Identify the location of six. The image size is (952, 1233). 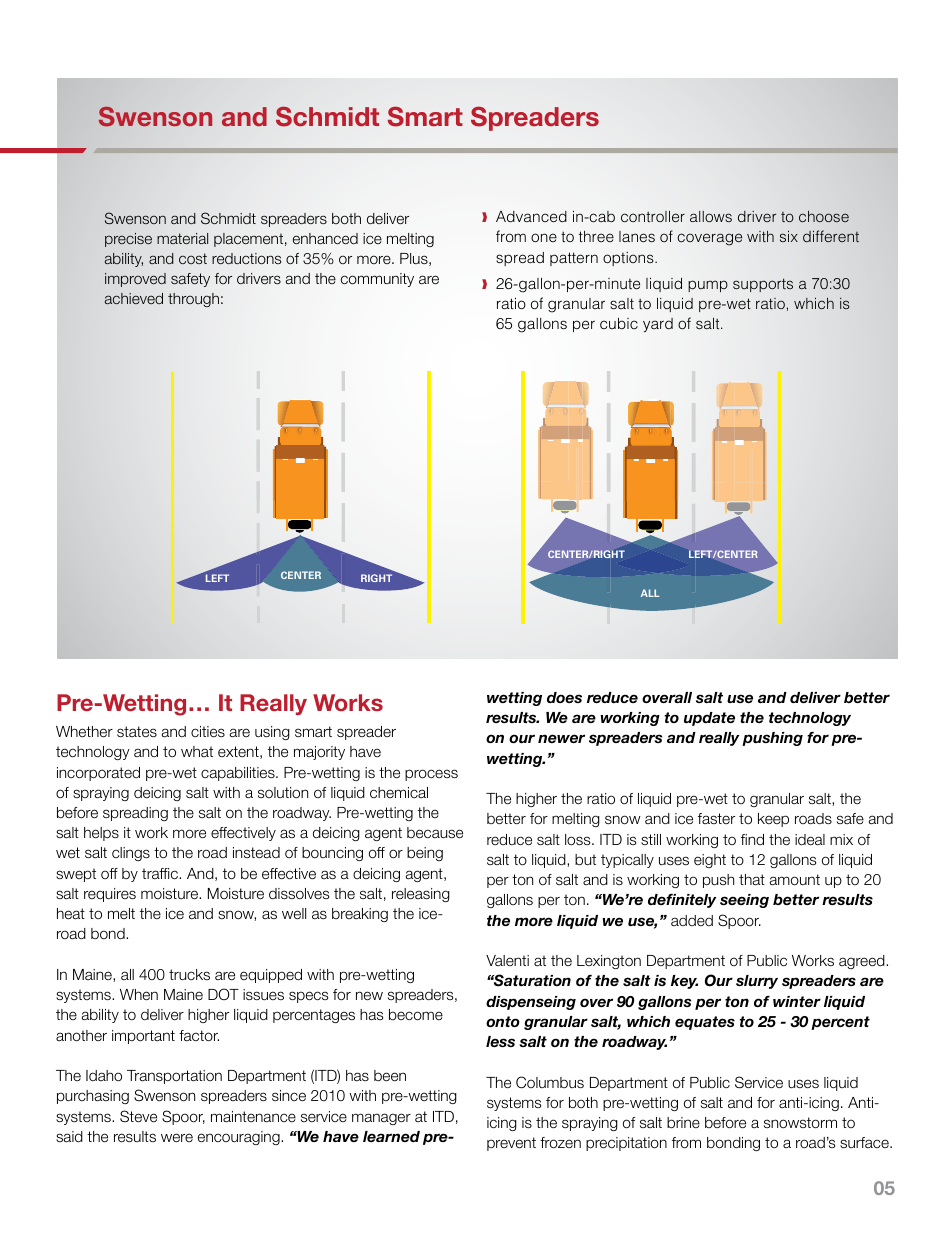
(789, 236).
